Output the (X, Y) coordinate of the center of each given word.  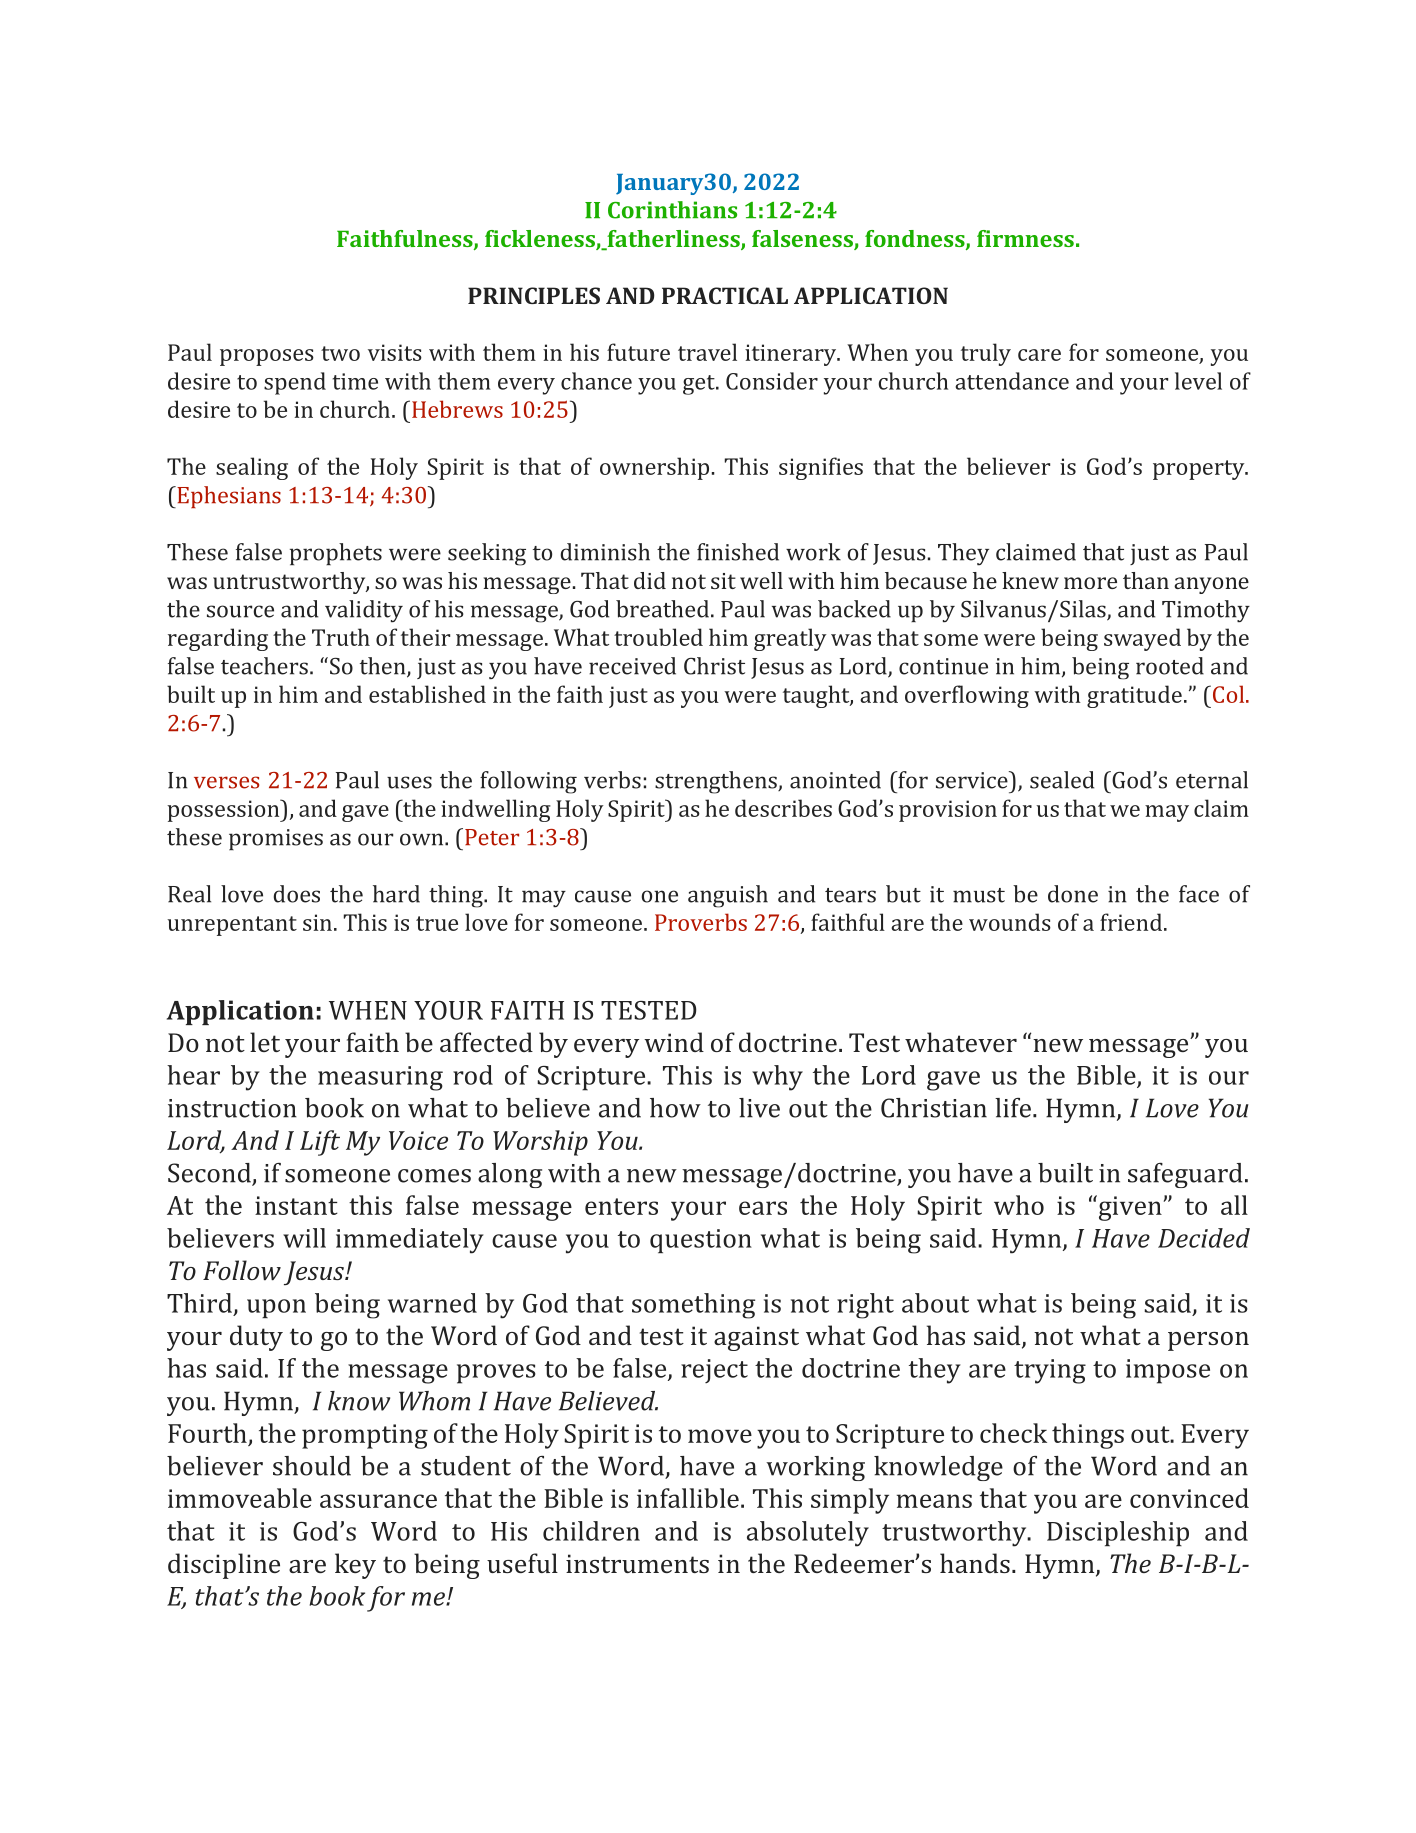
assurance (378, 1501)
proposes (267, 357)
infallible (688, 1498)
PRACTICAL (725, 295)
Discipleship (1118, 1533)
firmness (1025, 238)
